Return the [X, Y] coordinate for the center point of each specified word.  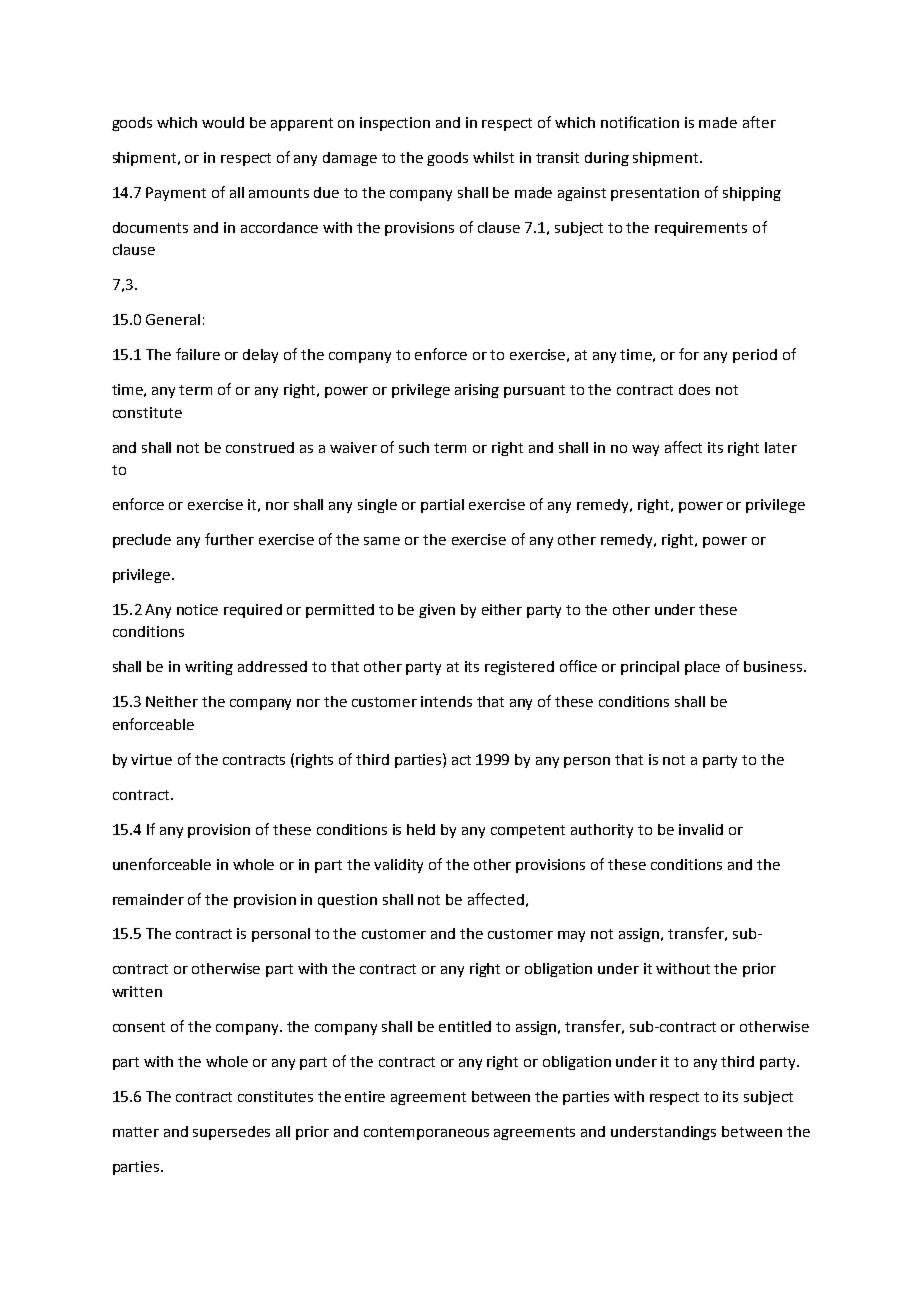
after [759, 122]
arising [477, 391]
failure [198, 354]
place [702, 668]
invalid [701, 829]
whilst [493, 157]
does [694, 389]
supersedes [231, 1133]
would [223, 122]
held [421, 829]
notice [197, 609]
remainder [148, 899]
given [437, 611]
